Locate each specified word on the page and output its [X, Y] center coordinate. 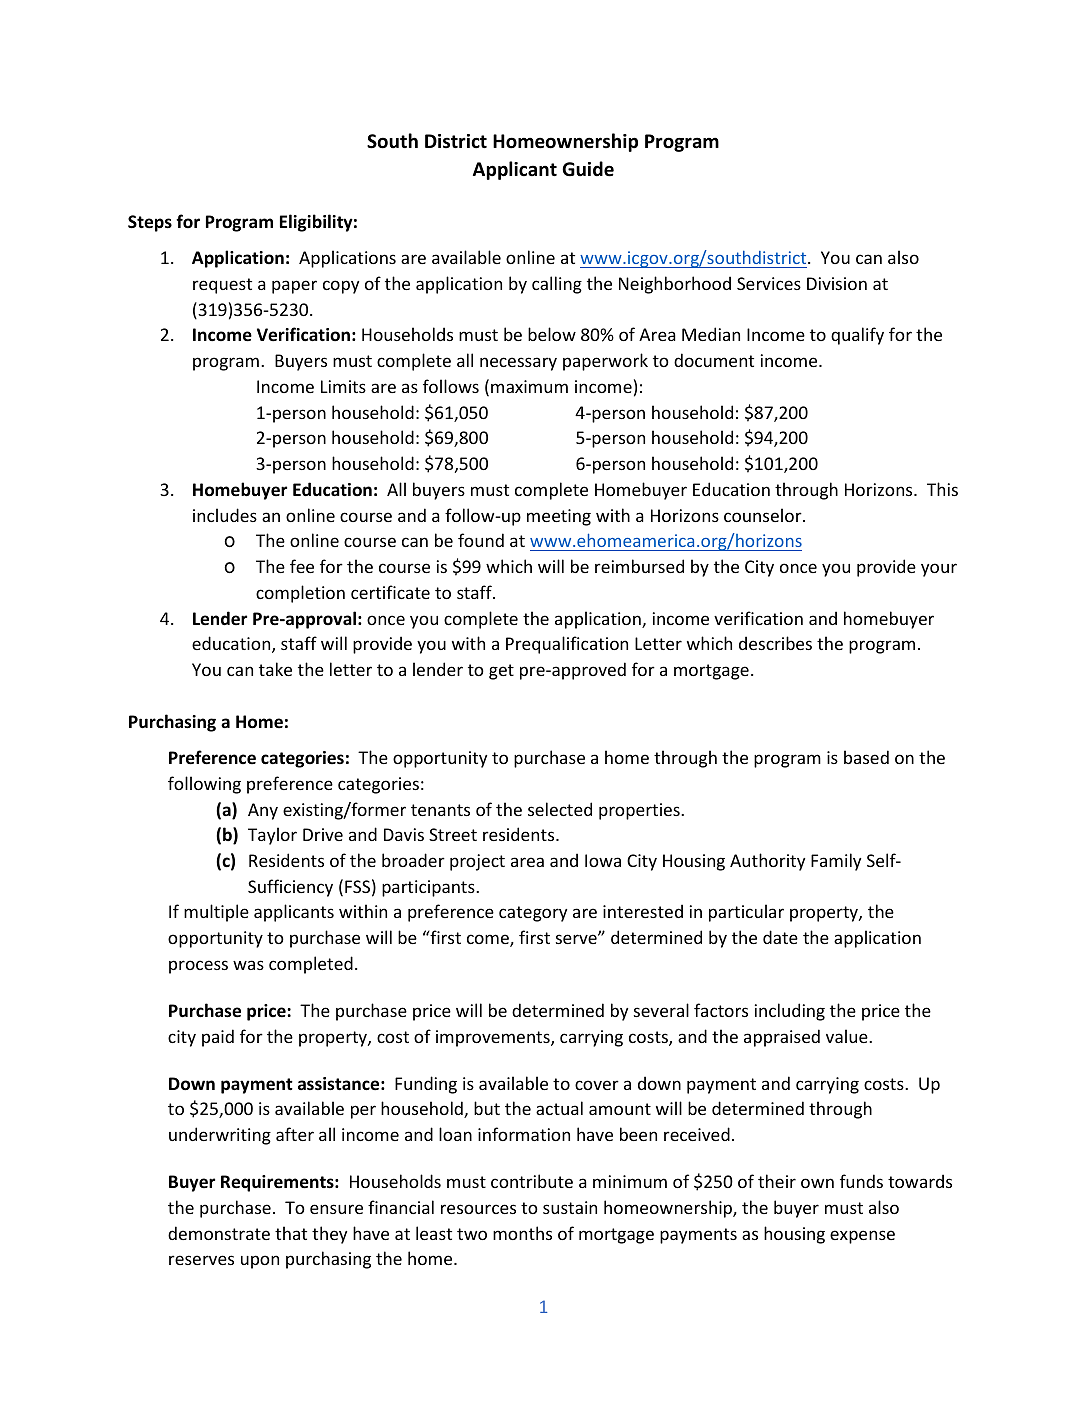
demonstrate [219, 1233]
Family [836, 862]
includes [225, 515]
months [522, 1233]
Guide [588, 169]
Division [837, 283]
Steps [150, 223]
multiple [216, 913]
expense [862, 1237]
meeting [559, 517]
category [533, 914]
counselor [764, 515]
